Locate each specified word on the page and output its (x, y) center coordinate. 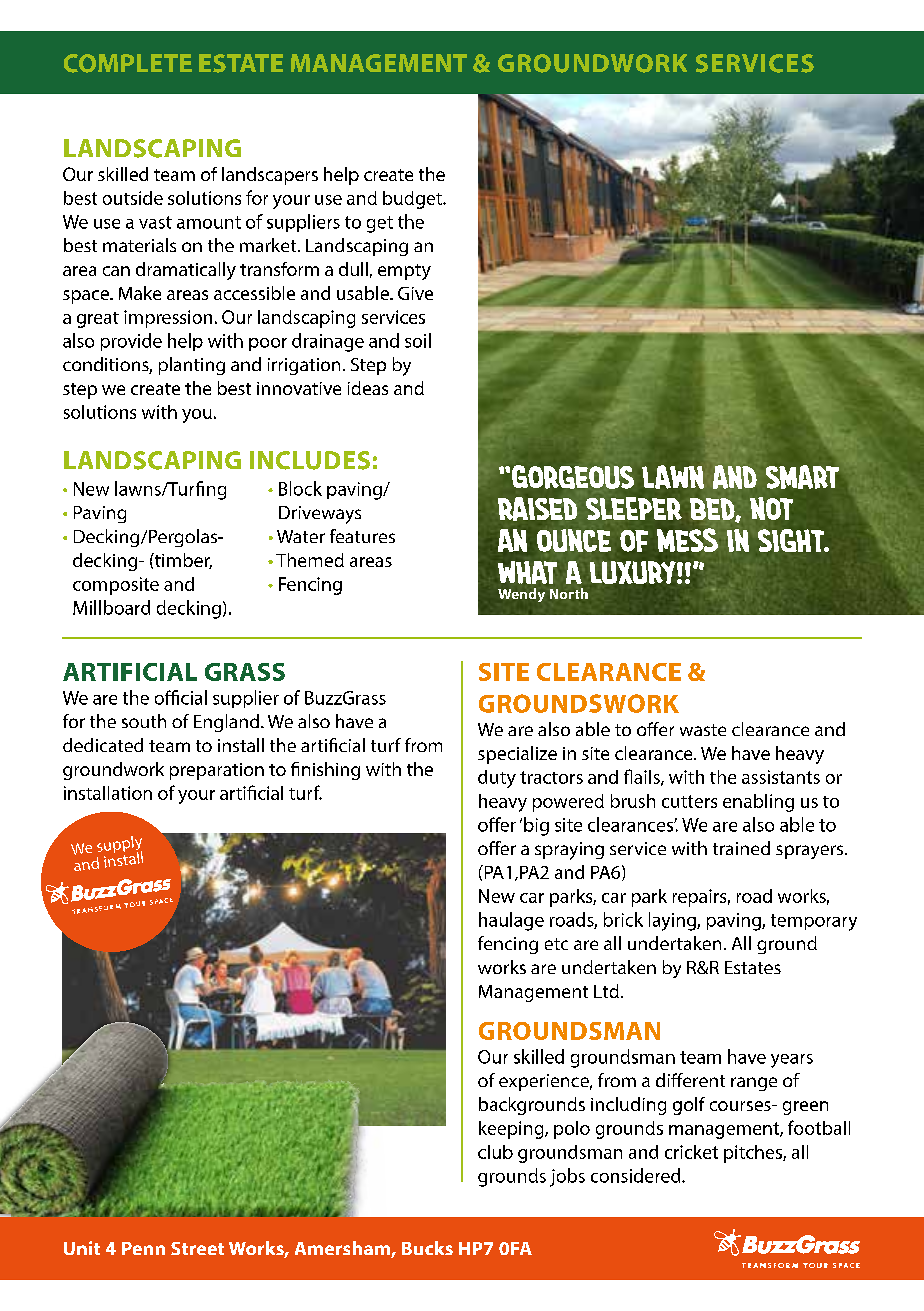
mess (687, 539)
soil (418, 340)
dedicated (103, 745)
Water (301, 536)
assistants (781, 777)
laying (673, 921)
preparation (217, 771)
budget (413, 200)
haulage (511, 921)
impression (168, 319)
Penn (143, 1248)
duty (497, 779)
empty (404, 272)
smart (802, 477)
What (527, 572)
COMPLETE (128, 63)
